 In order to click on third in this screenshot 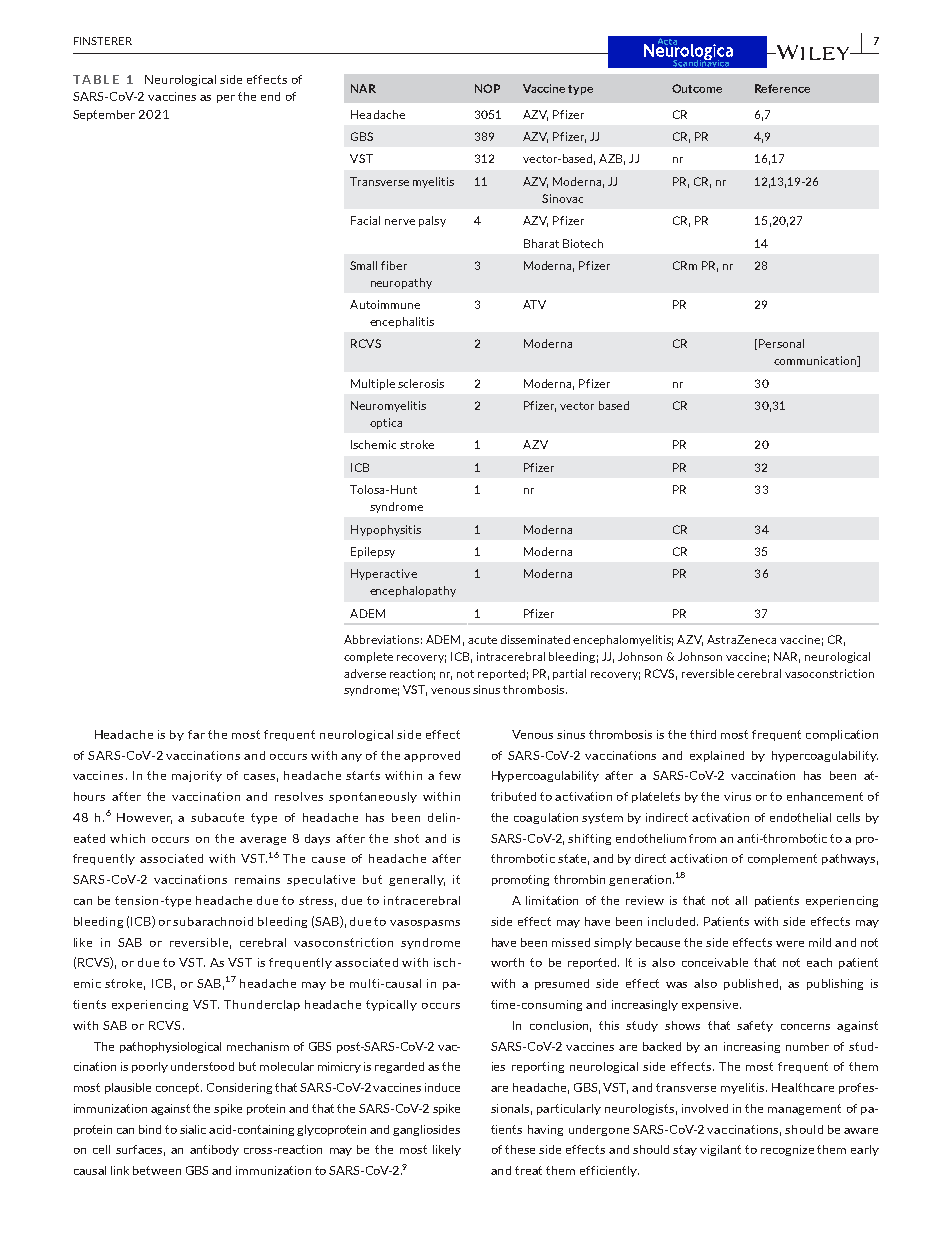, I will do `click(703, 734)`.
